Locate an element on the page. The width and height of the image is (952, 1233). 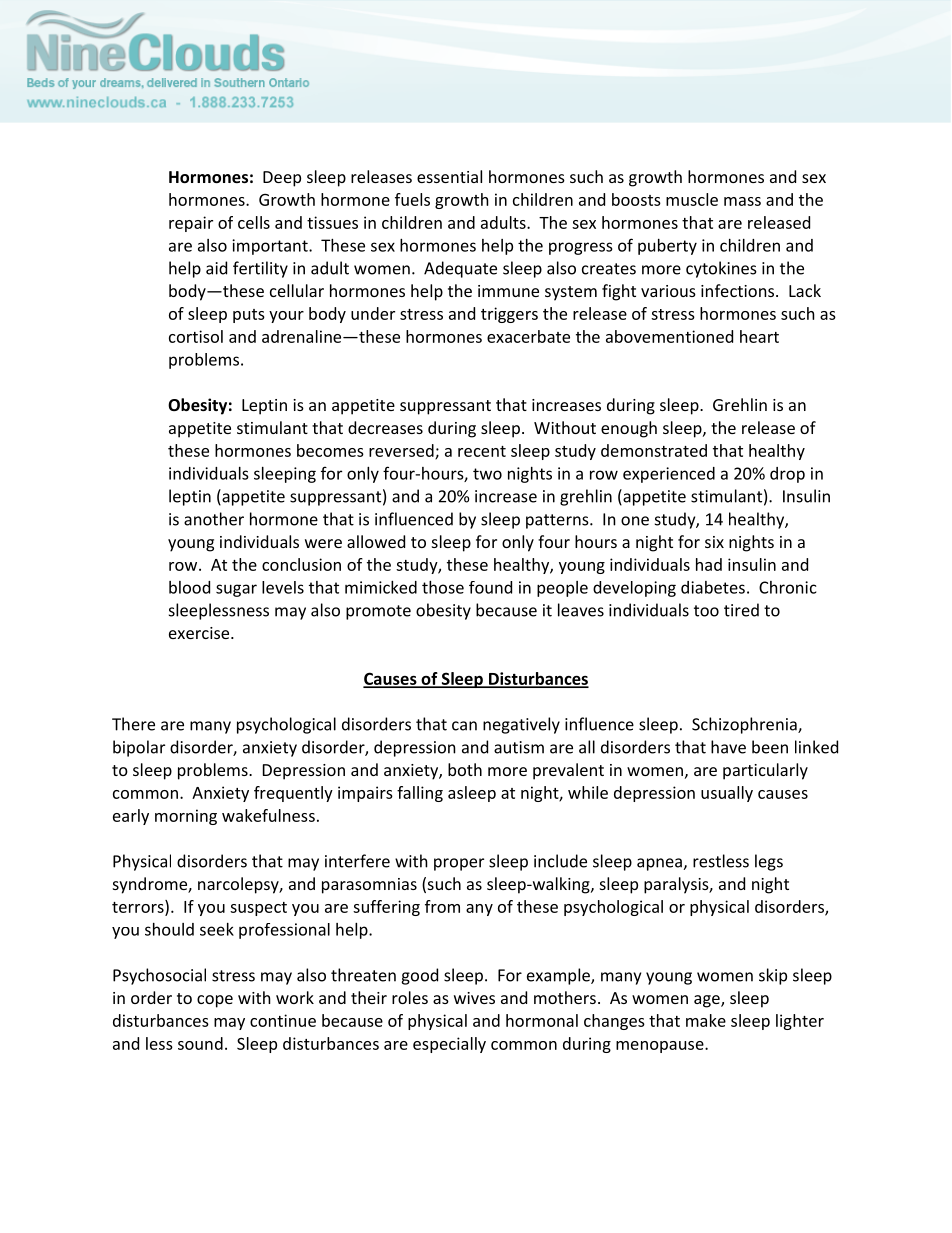
repair is located at coordinates (191, 224).
